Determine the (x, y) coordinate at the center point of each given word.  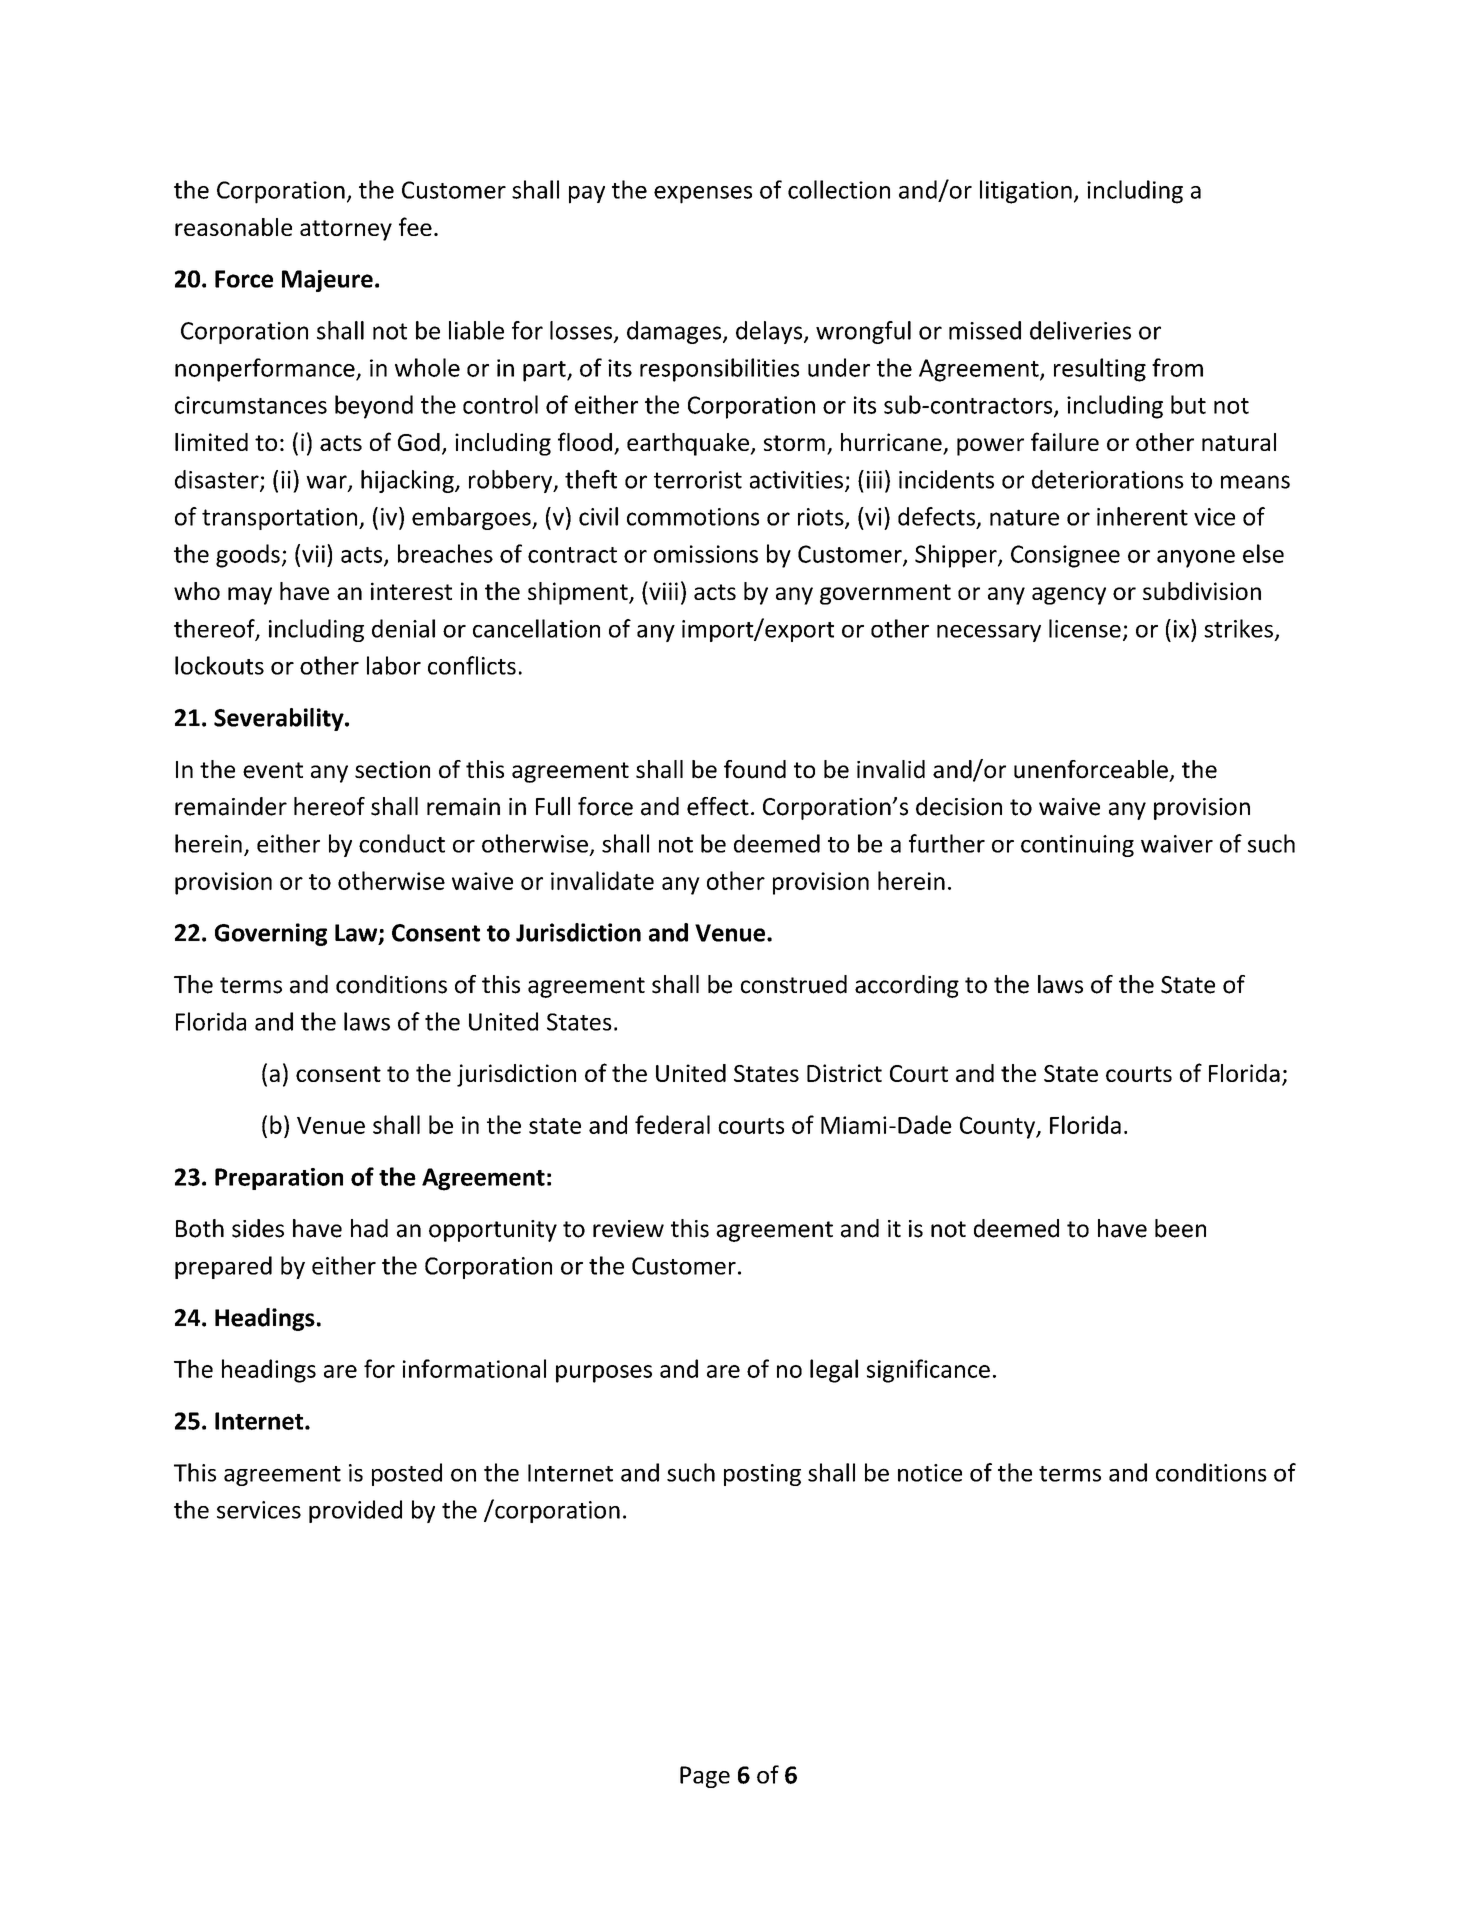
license (1085, 628)
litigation (1026, 192)
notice (930, 1473)
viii (662, 590)
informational (474, 1368)
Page (705, 1777)
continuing (1077, 846)
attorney (346, 230)
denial (403, 628)
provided (355, 1511)
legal (834, 1371)
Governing (271, 934)
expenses (703, 195)
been (1180, 1228)
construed (794, 984)
